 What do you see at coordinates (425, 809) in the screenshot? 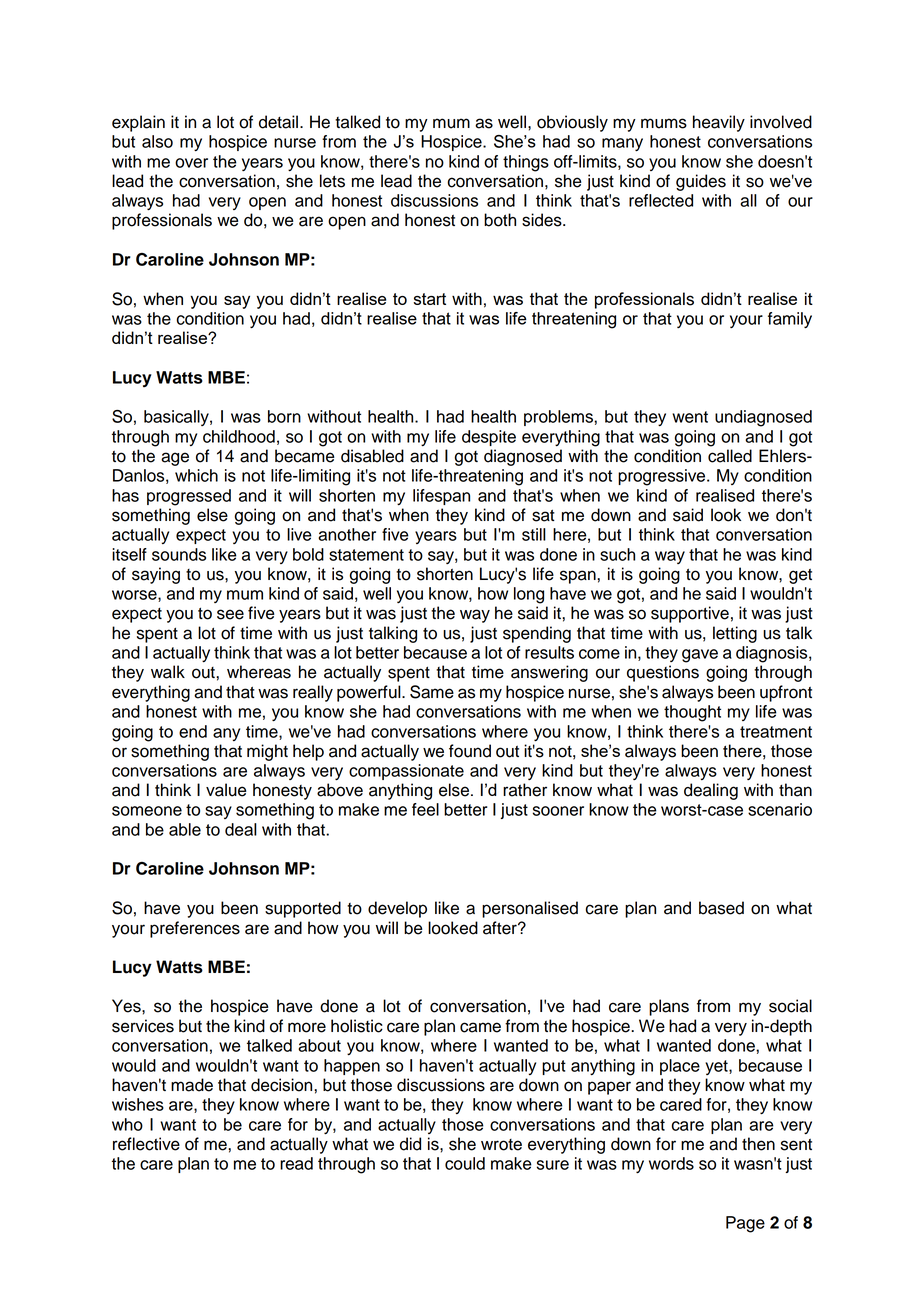
I see `feel` at bounding box center [425, 809].
